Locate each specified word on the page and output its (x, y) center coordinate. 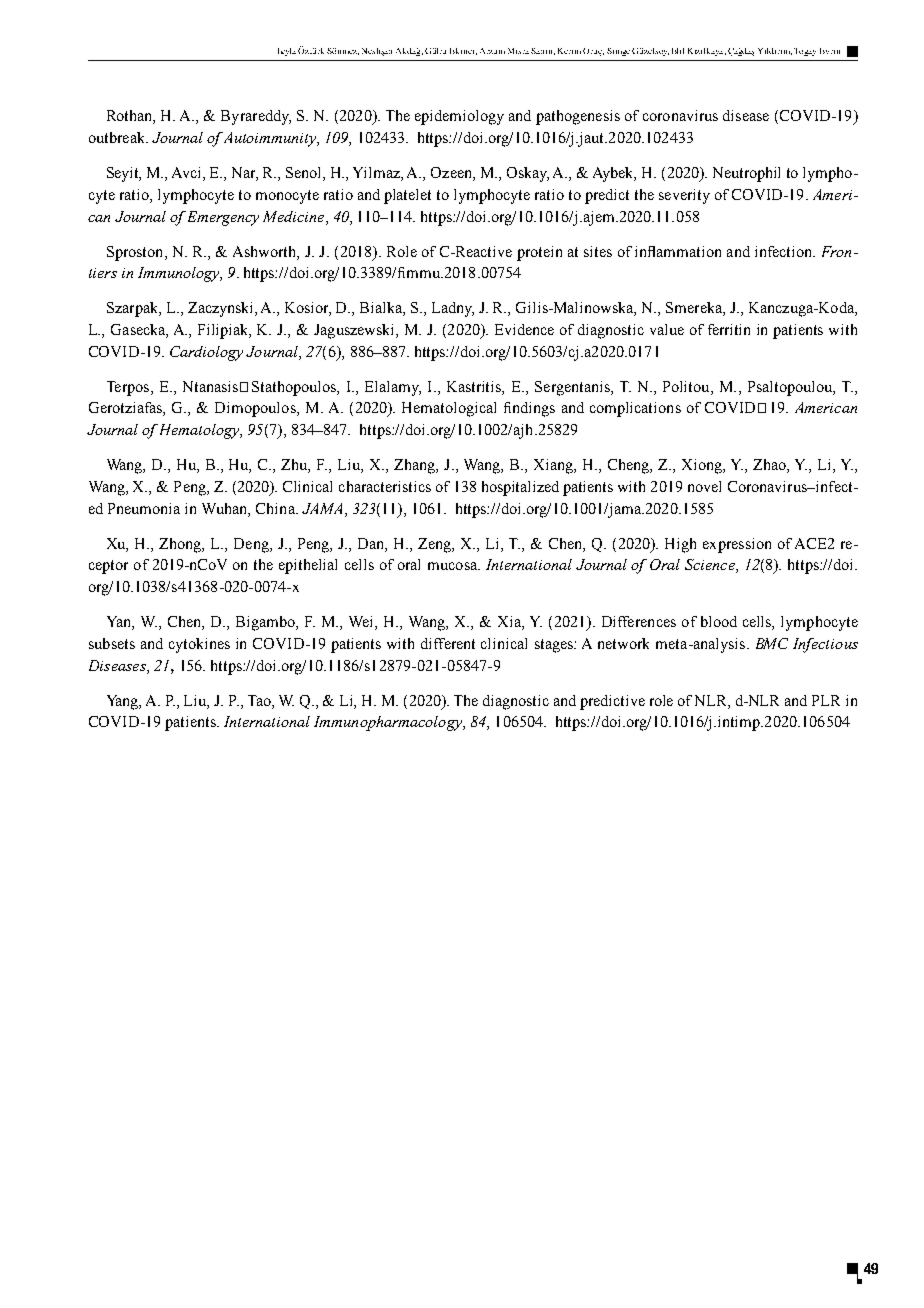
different (448, 643)
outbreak (118, 137)
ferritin (729, 329)
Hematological (449, 409)
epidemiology (459, 117)
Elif (678, 51)
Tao (260, 700)
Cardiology (206, 353)
